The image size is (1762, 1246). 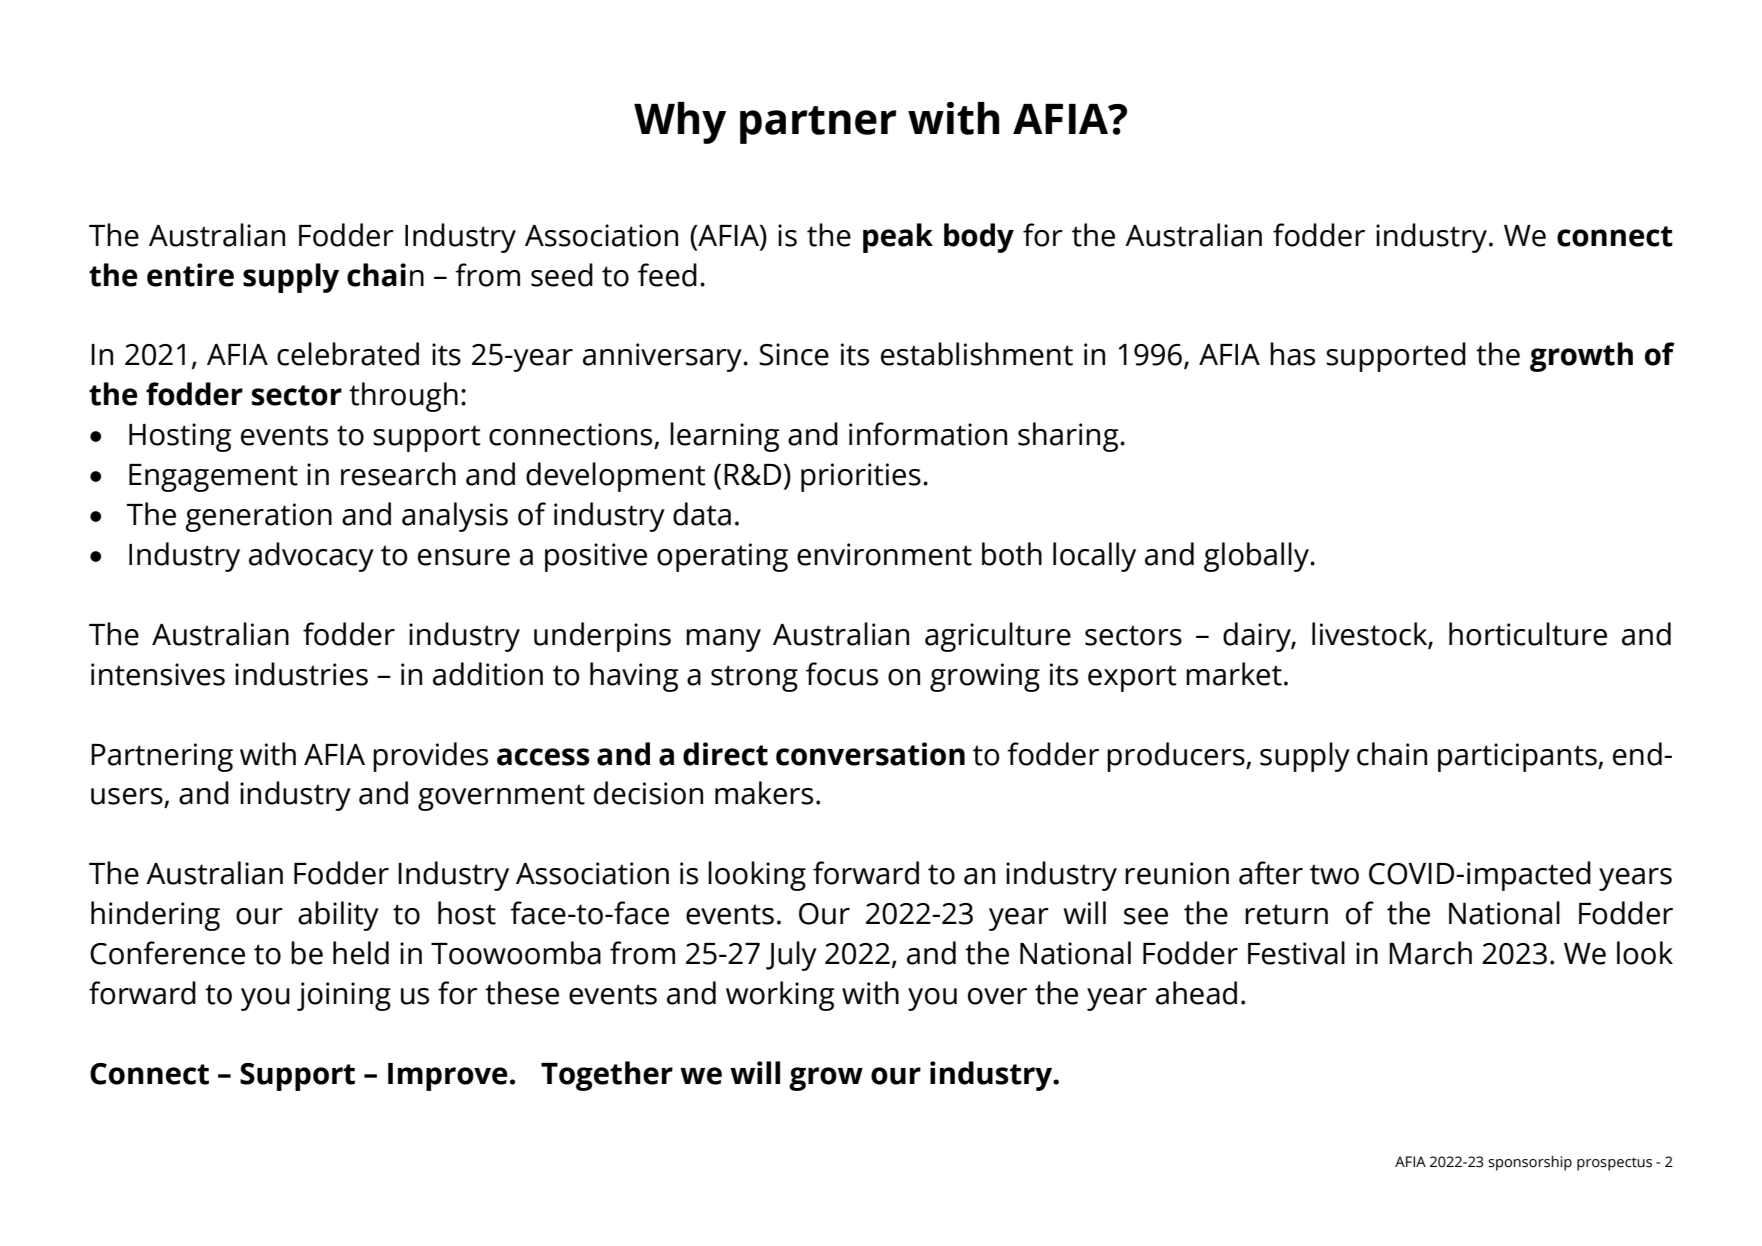 I want to click on Since, so click(x=794, y=354).
